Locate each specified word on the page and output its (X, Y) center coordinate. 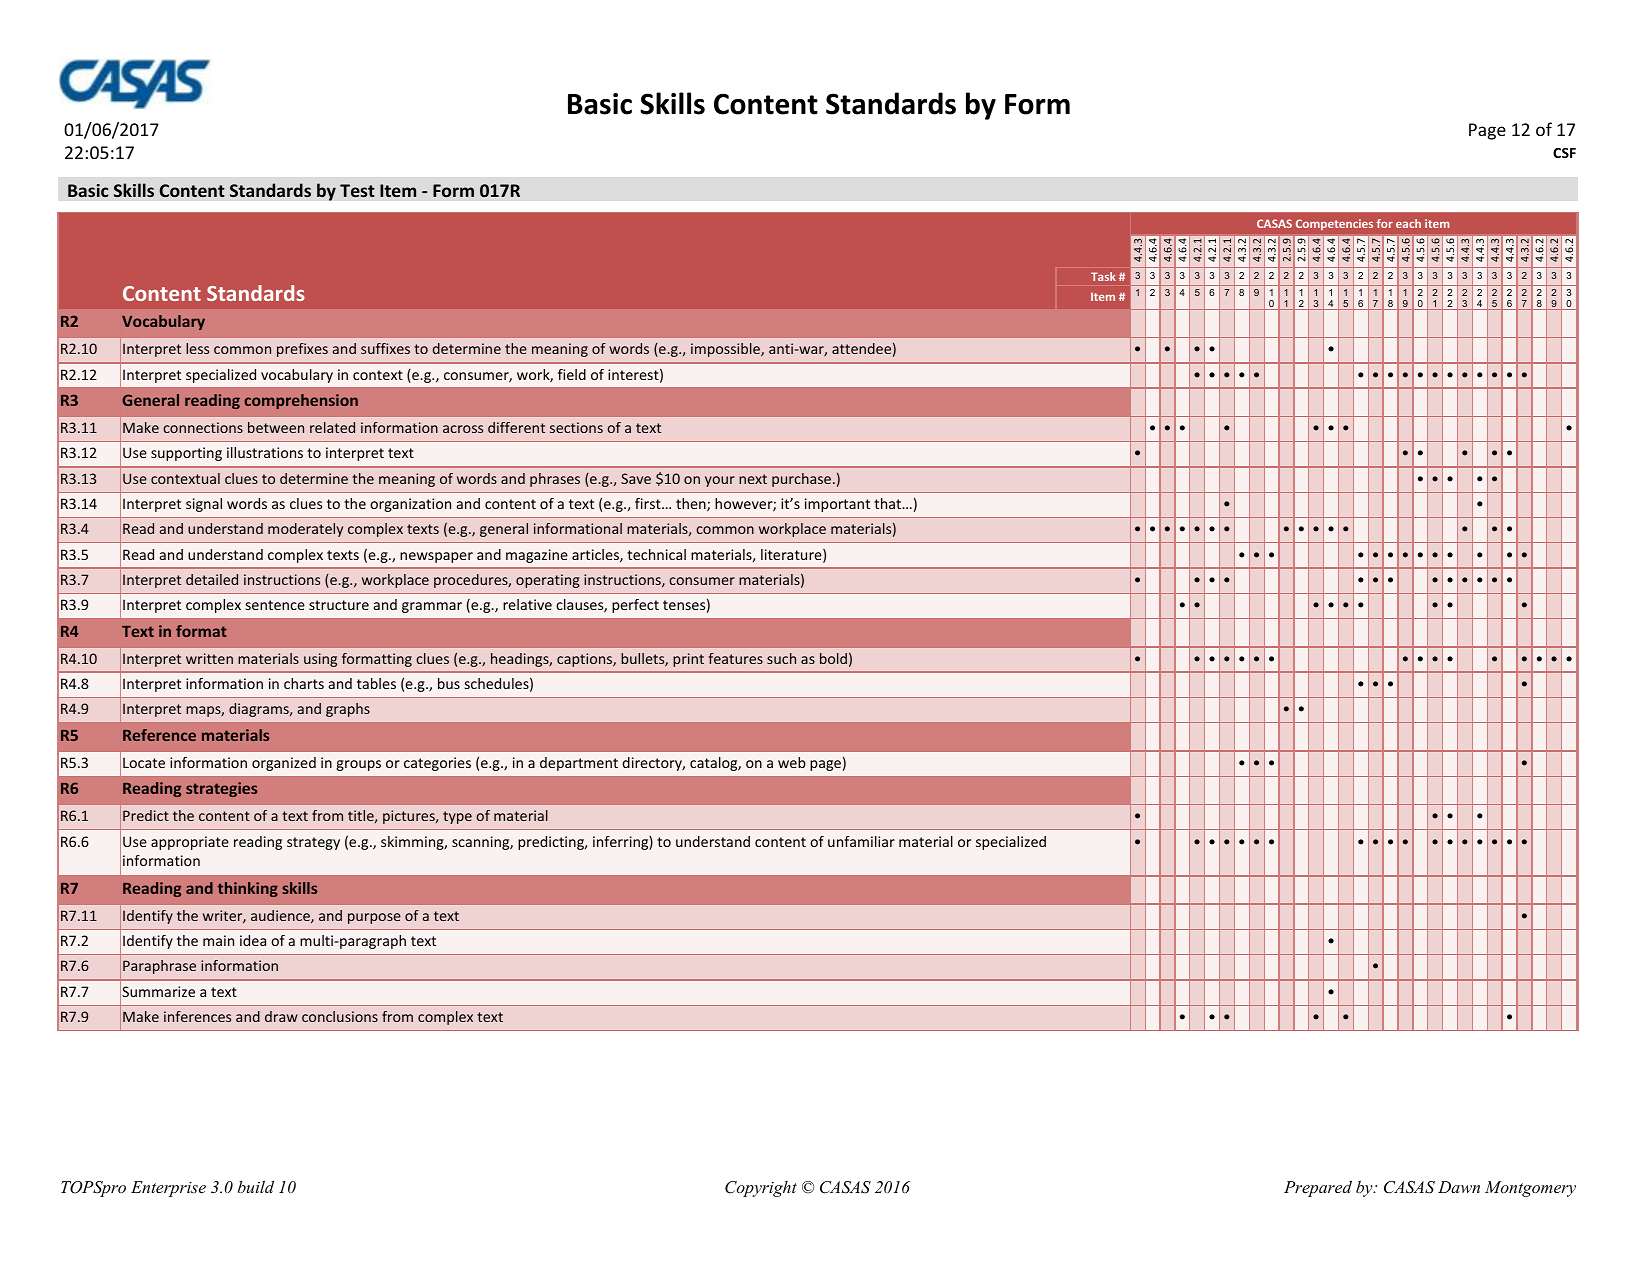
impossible (726, 350)
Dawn (1459, 1187)
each (1408, 223)
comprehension (301, 401)
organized (284, 764)
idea (253, 940)
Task (1103, 276)
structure (339, 605)
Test (357, 190)
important (837, 505)
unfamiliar (861, 841)
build (256, 1186)
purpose (374, 918)
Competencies (1334, 224)
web (792, 762)
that (889, 503)
